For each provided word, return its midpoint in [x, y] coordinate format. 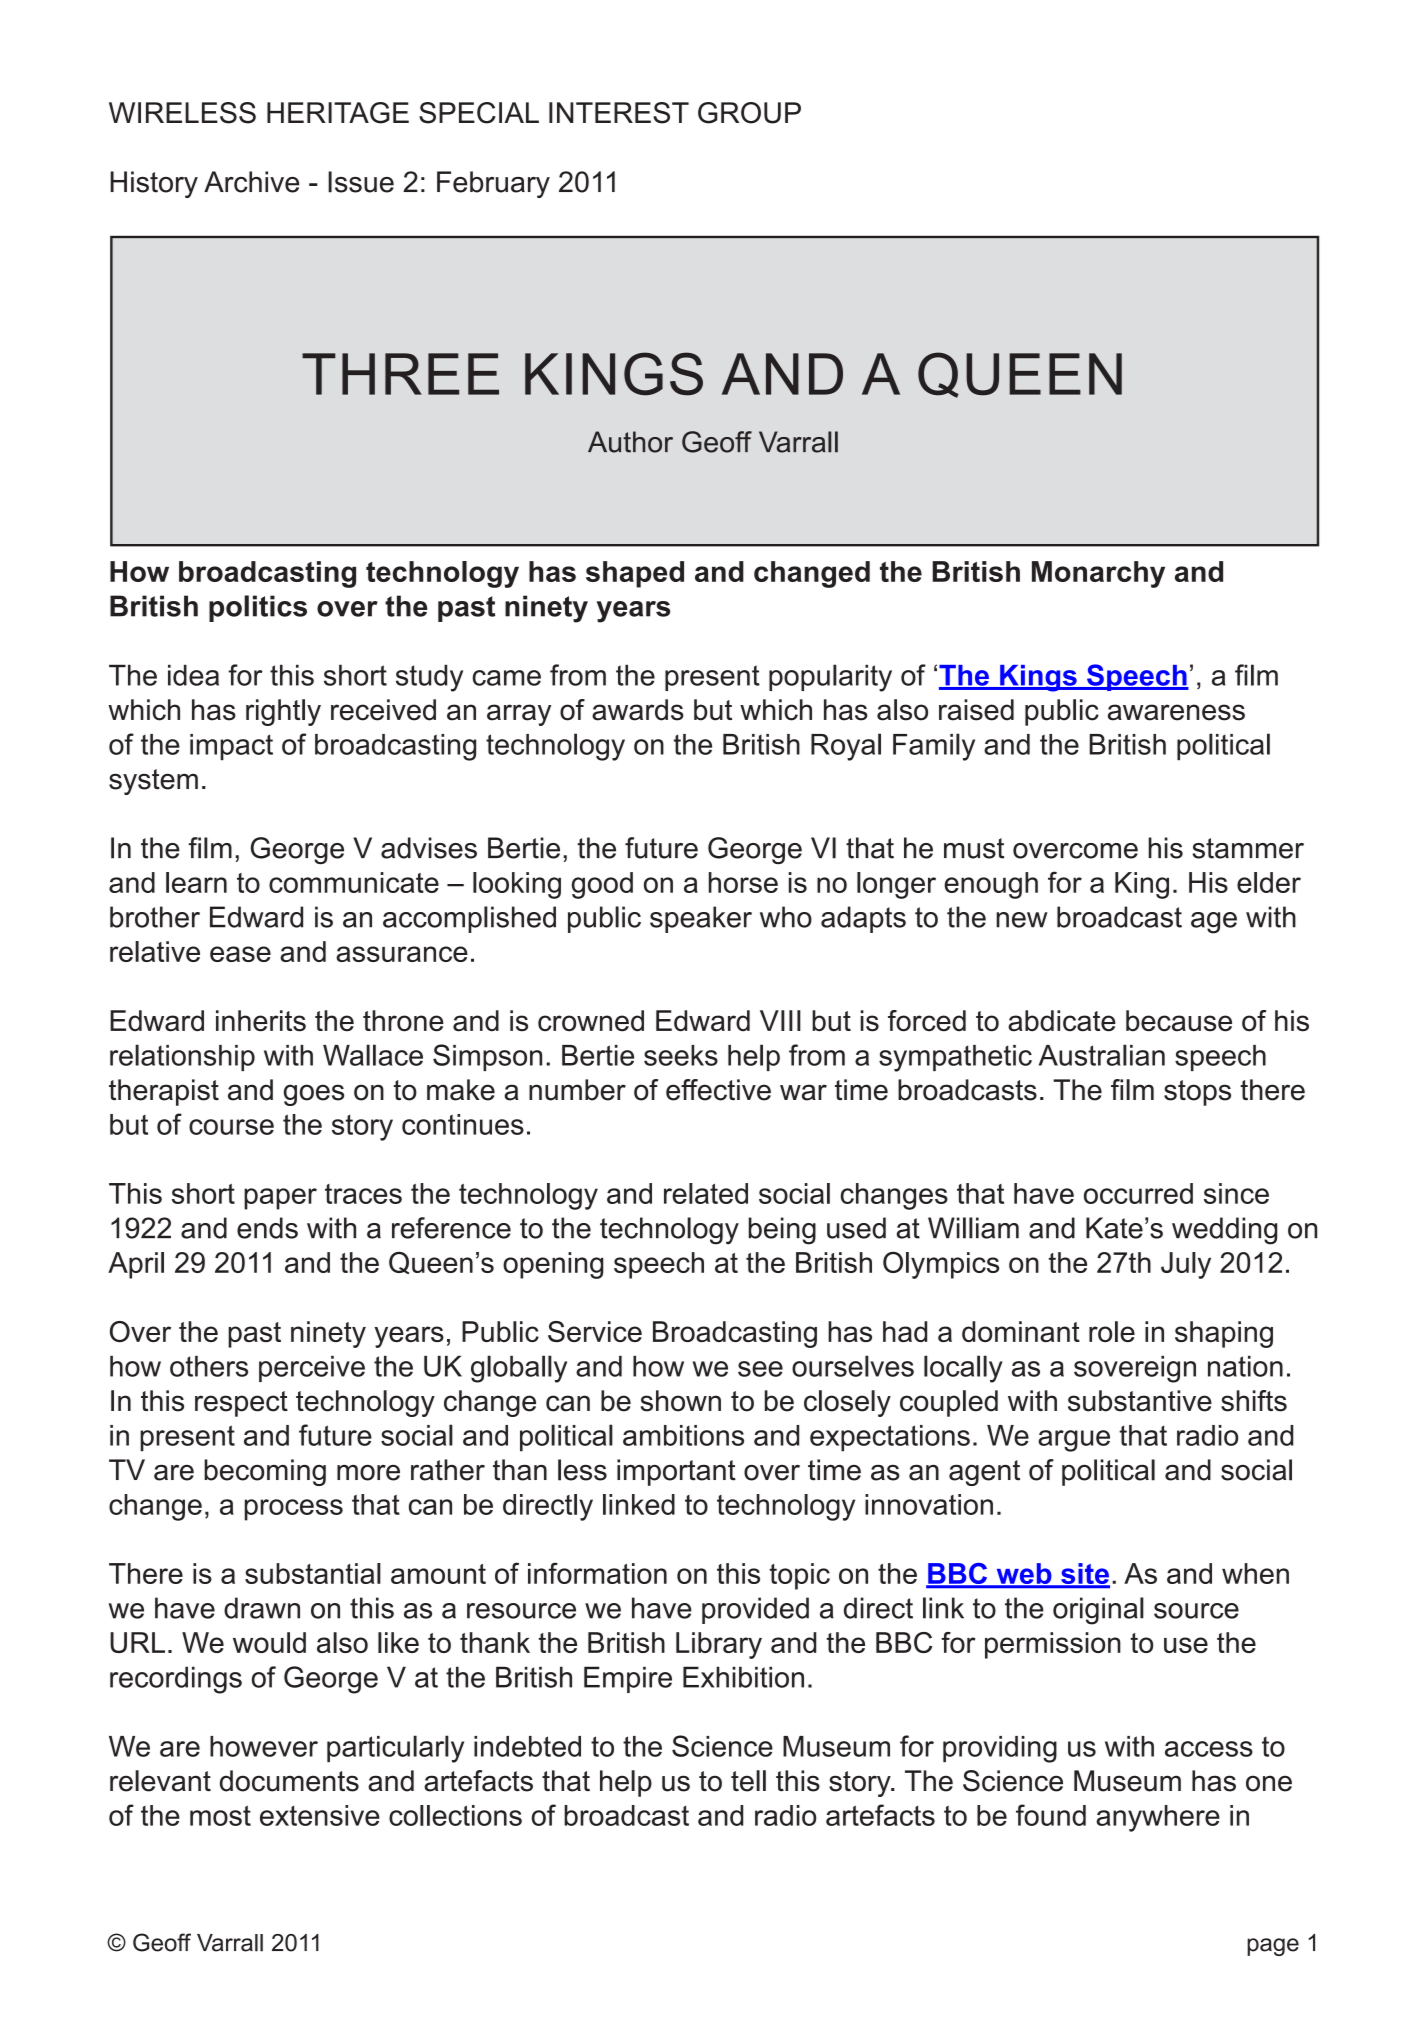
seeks [681, 1055]
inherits [261, 1021]
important [676, 1472]
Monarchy [1098, 574]
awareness [1176, 712]
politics [258, 608]
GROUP [749, 113]
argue [1074, 1441]
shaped [635, 574]
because [1179, 1021]
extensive [320, 1815]
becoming [265, 1472]
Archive [251, 182]
